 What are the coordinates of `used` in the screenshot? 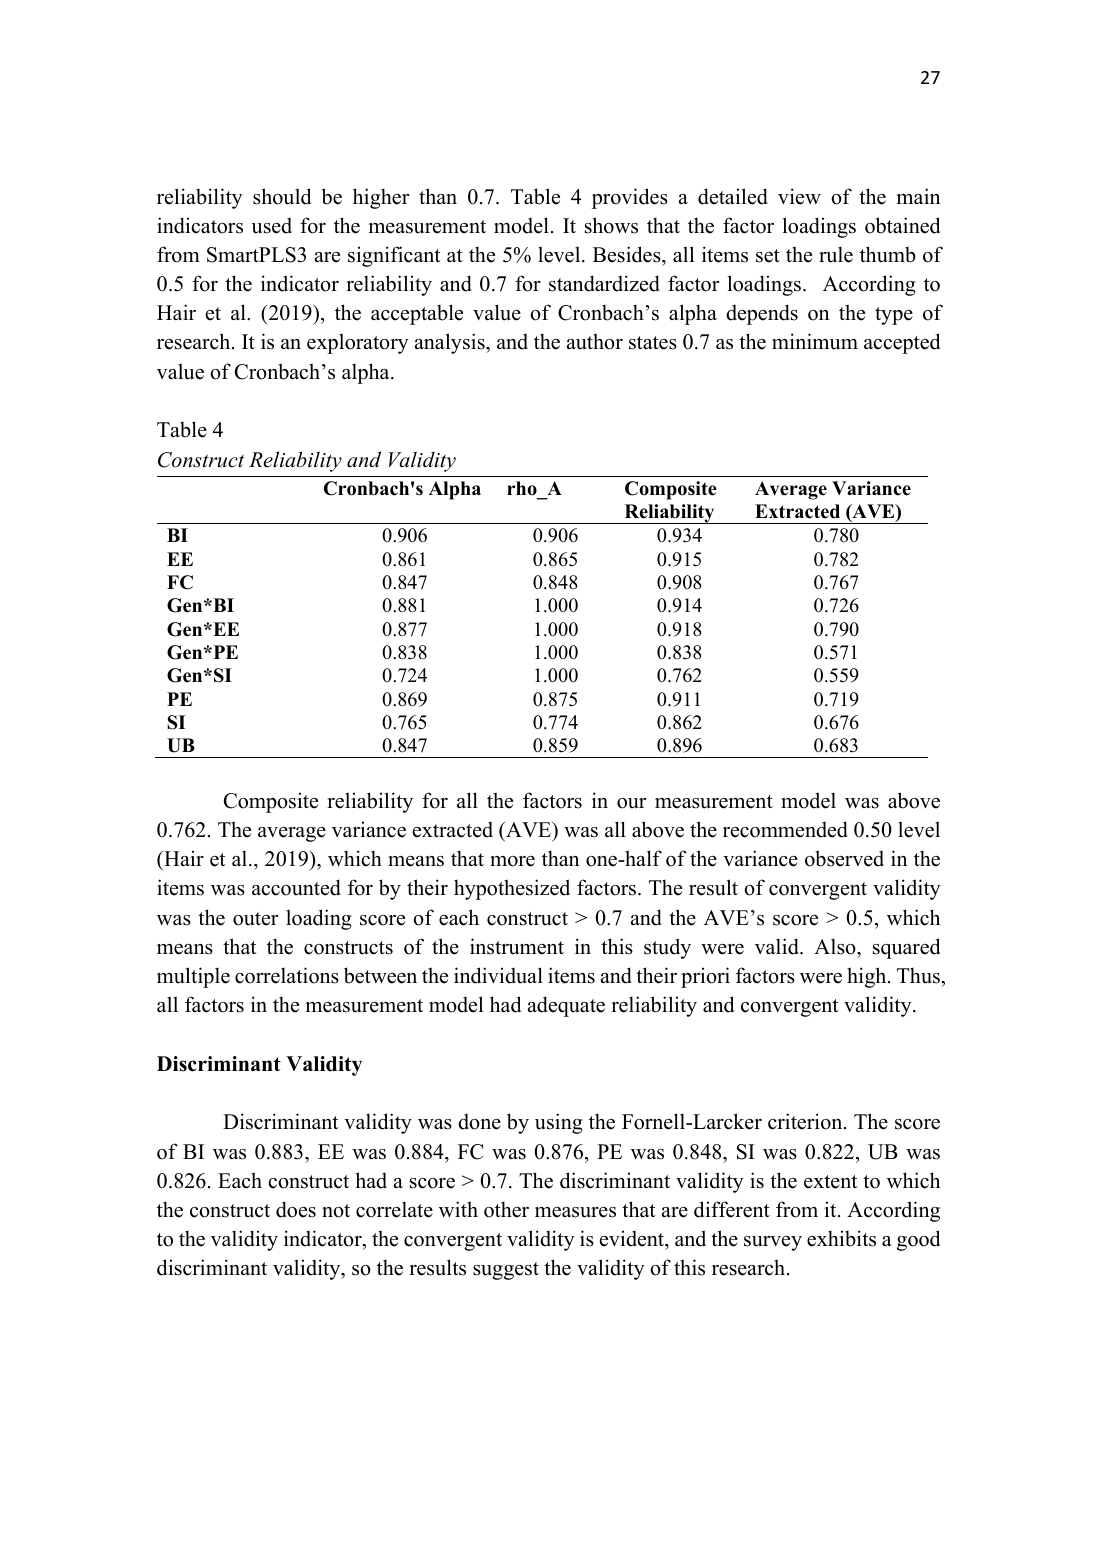 It's located at (271, 226).
